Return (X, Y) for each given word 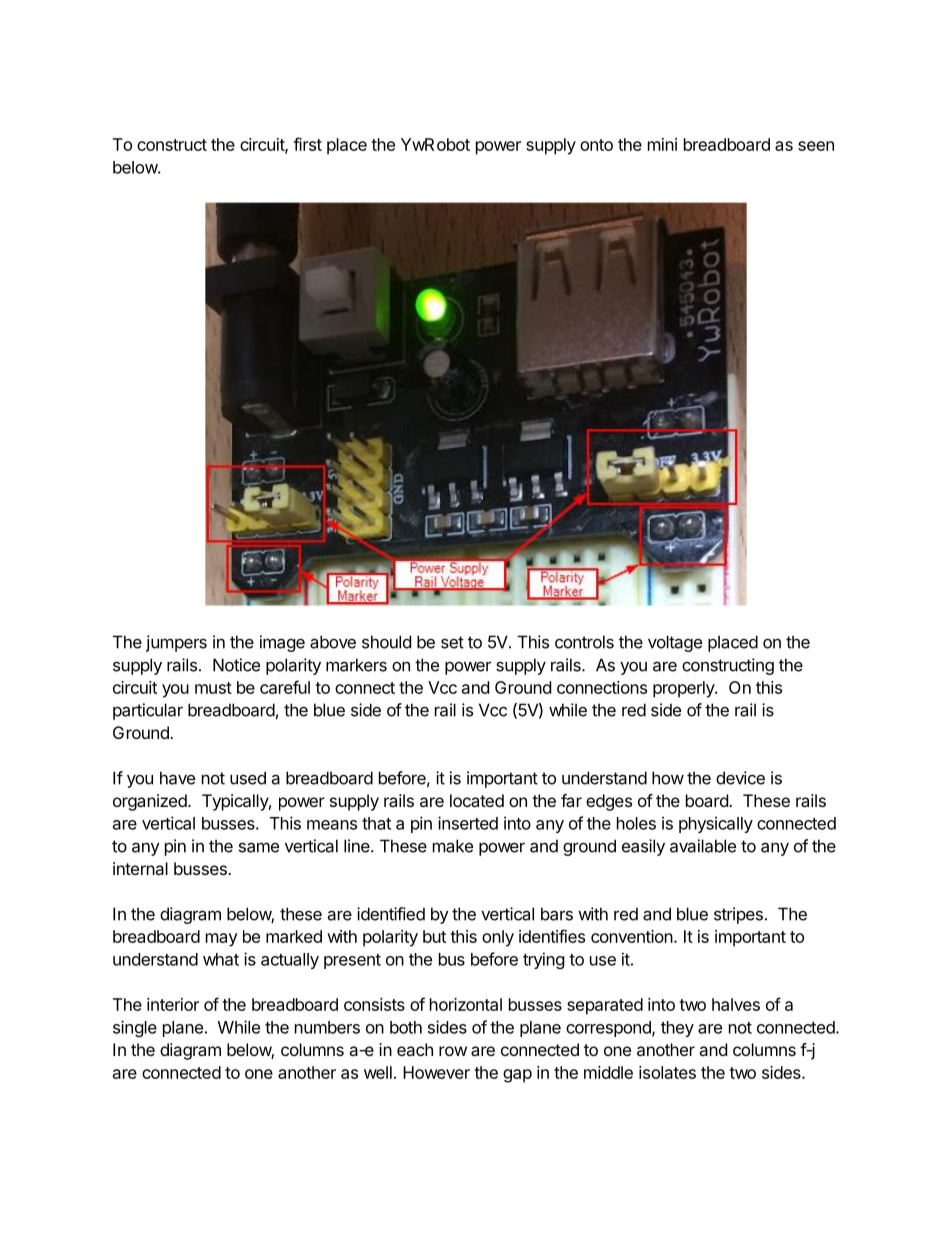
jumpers (176, 643)
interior (173, 1004)
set (452, 642)
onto (596, 145)
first (307, 144)
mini (662, 144)
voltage (675, 643)
